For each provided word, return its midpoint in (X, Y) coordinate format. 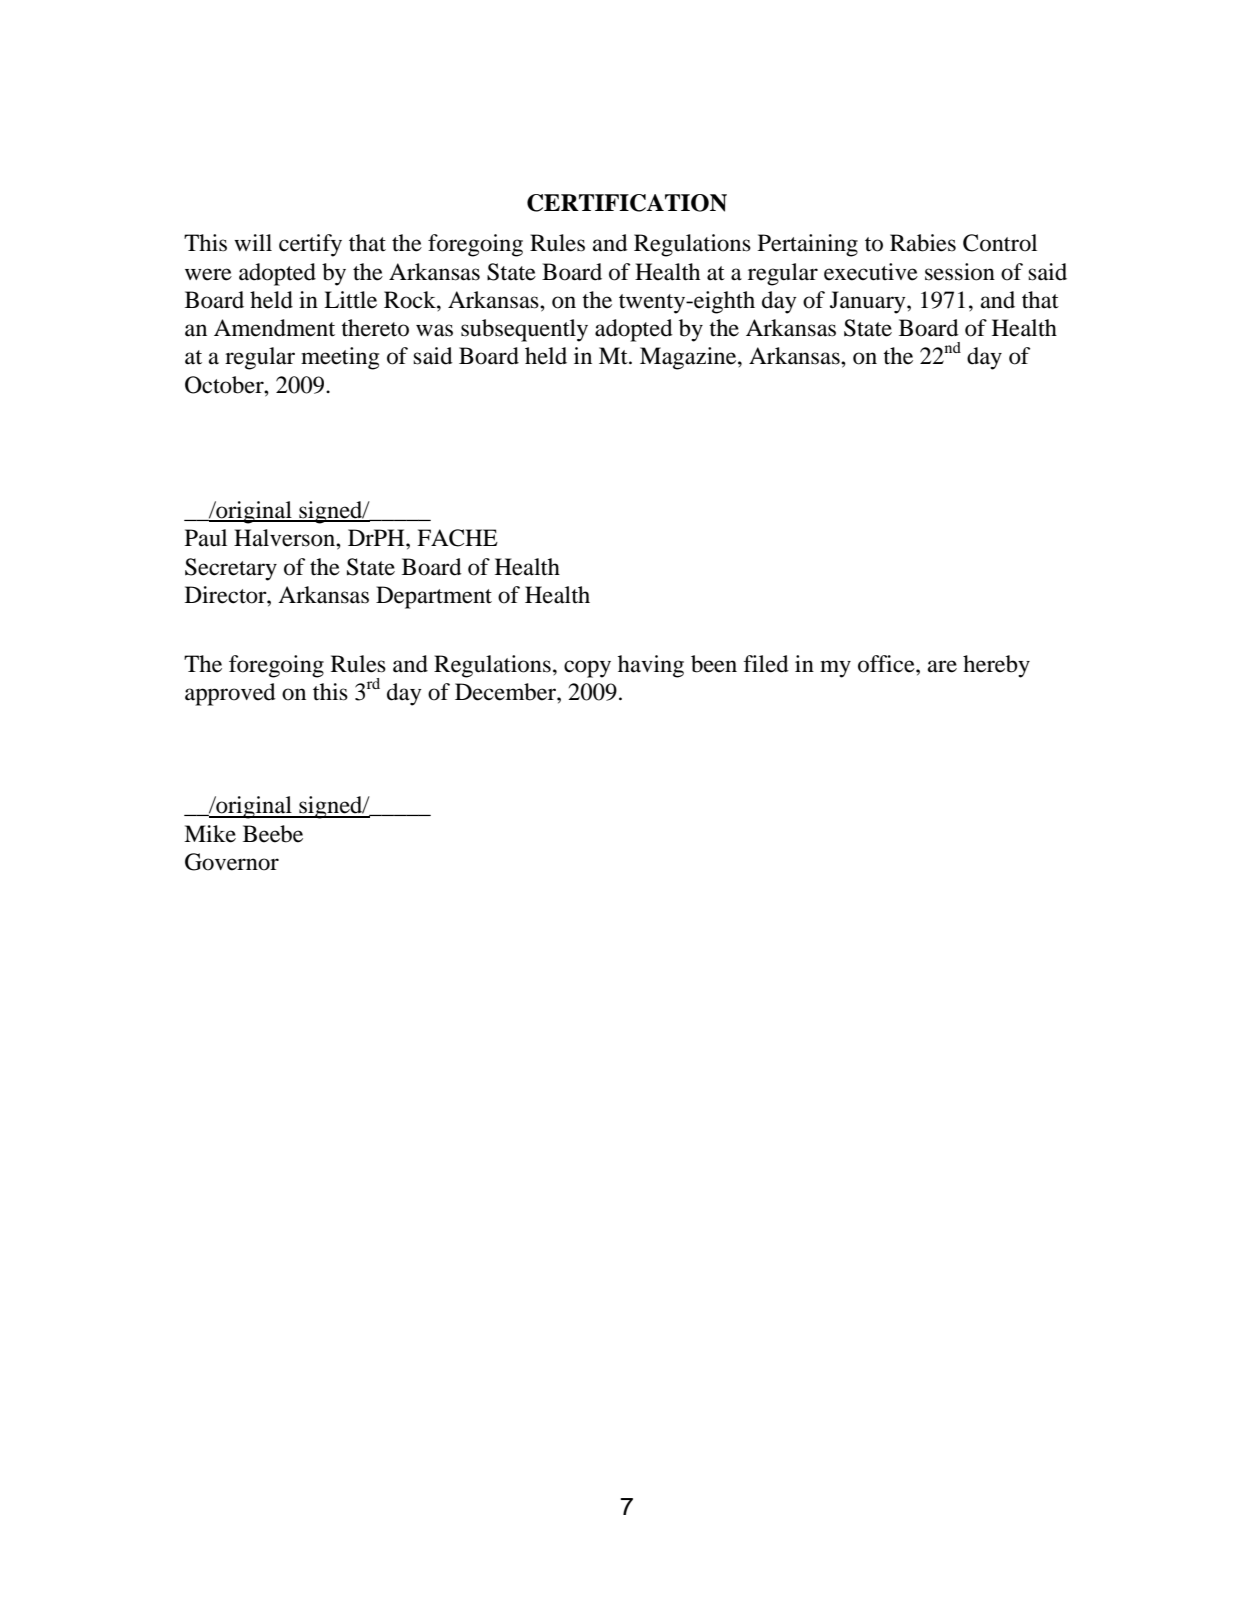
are (942, 666)
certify (310, 245)
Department (434, 597)
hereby (996, 666)
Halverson (285, 538)
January (869, 302)
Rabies (923, 243)
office (887, 664)
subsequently (524, 330)
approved (230, 694)
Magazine (689, 358)
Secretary (231, 569)
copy (587, 669)
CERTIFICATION (627, 203)
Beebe (273, 834)
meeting (340, 358)
